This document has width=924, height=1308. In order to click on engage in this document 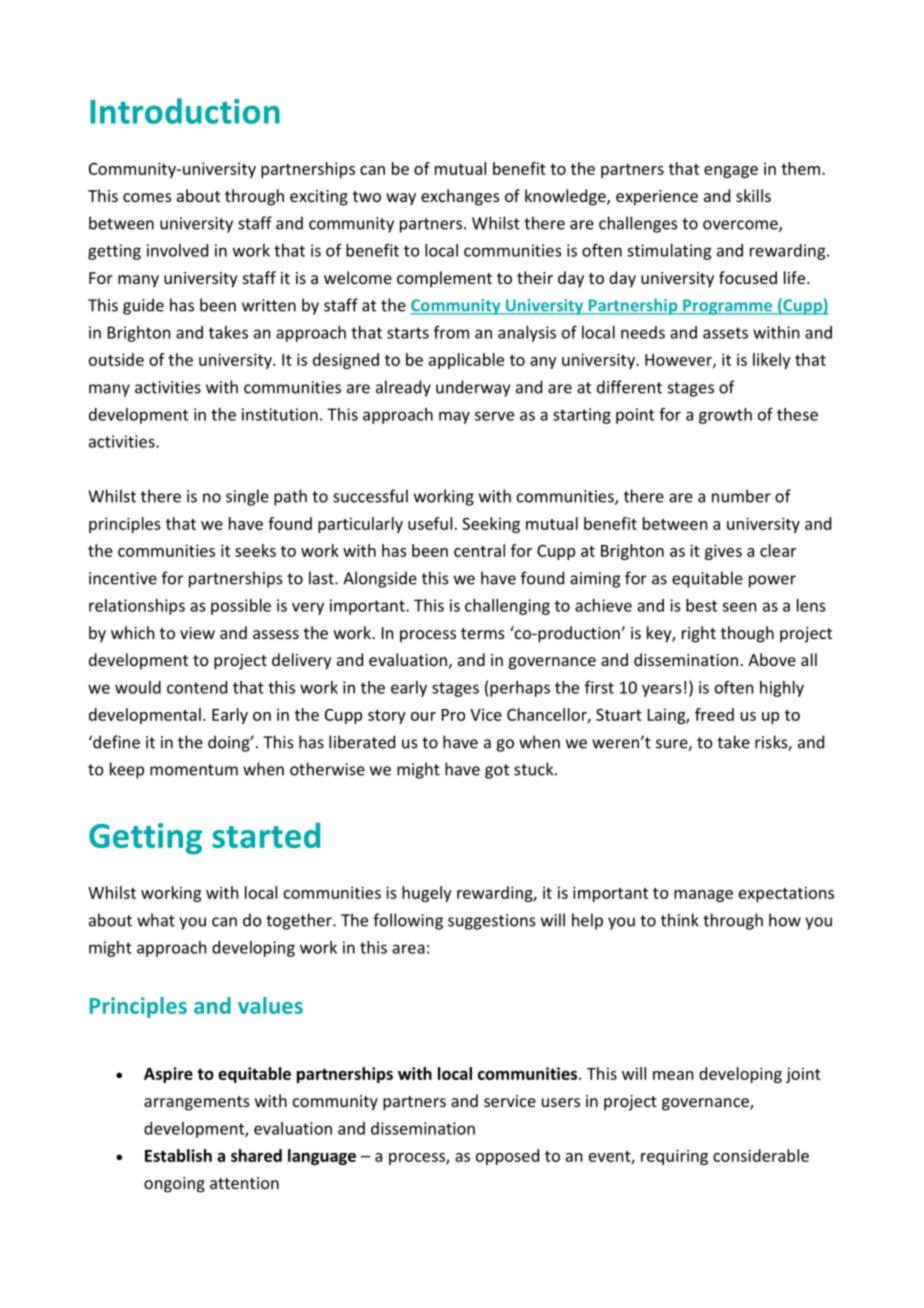, I will do `click(731, 172)`.
